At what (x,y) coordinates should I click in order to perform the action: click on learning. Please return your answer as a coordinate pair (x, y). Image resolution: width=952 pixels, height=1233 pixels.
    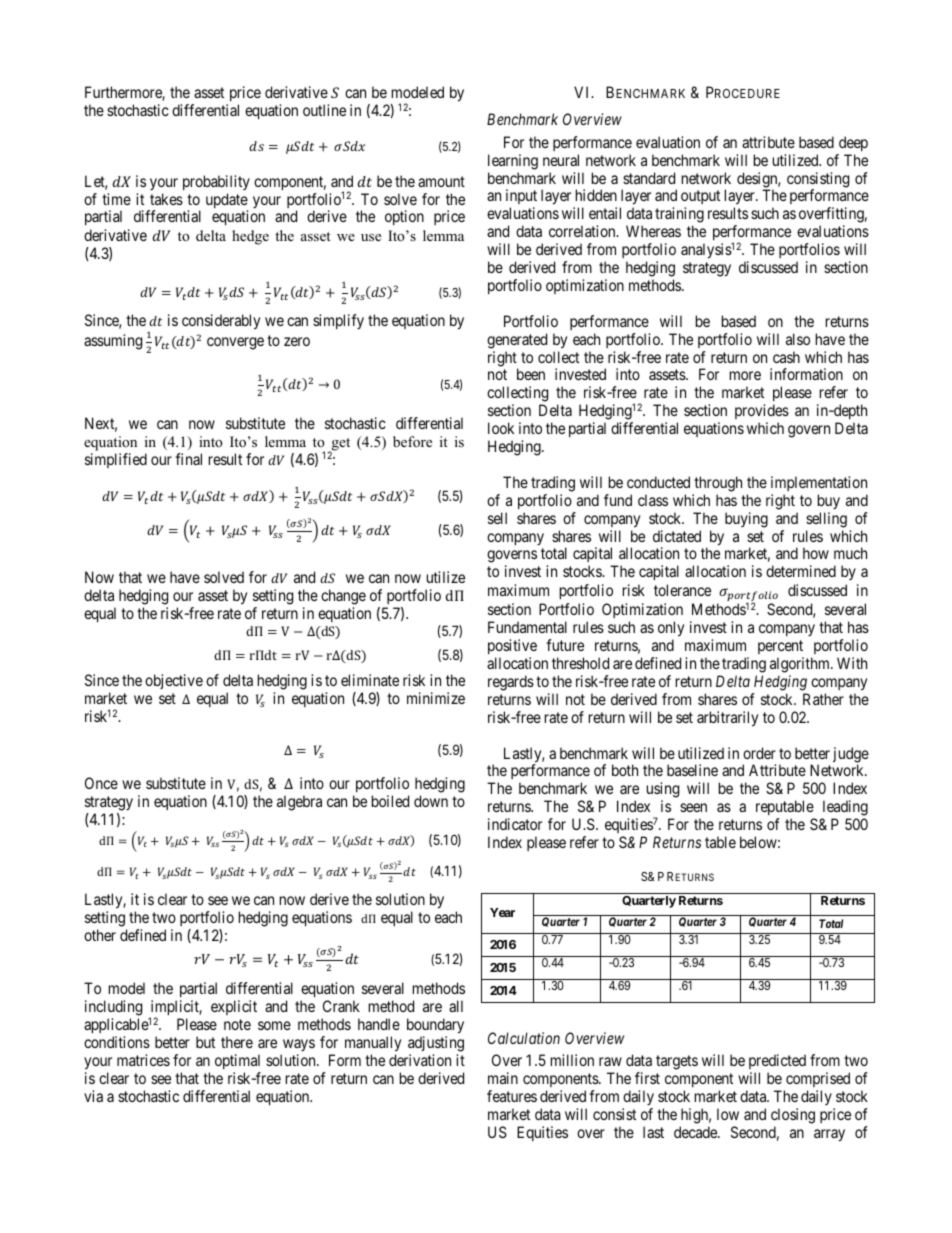
    Looking at the image, I should click on (513, 162).
